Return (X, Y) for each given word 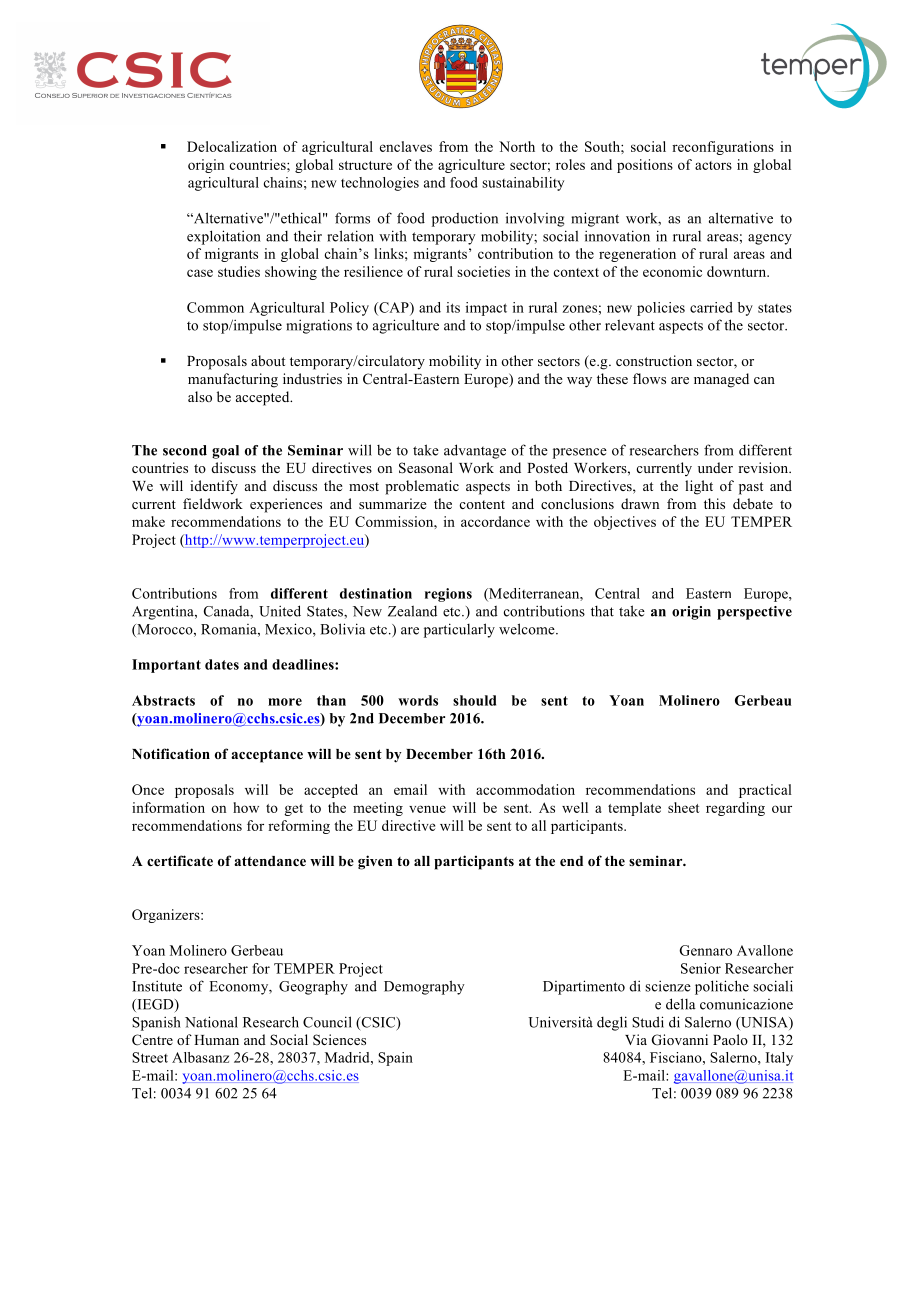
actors (713, 165)
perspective (754, 613)
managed (721, 380)
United (280, 611)
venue (427, 809)
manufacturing (233, 380)
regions (448, 595)
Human (216, 1040)
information (168, 807)
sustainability (523, 184)
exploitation (224, 237)
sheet (683, 807)
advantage (475, 451)
